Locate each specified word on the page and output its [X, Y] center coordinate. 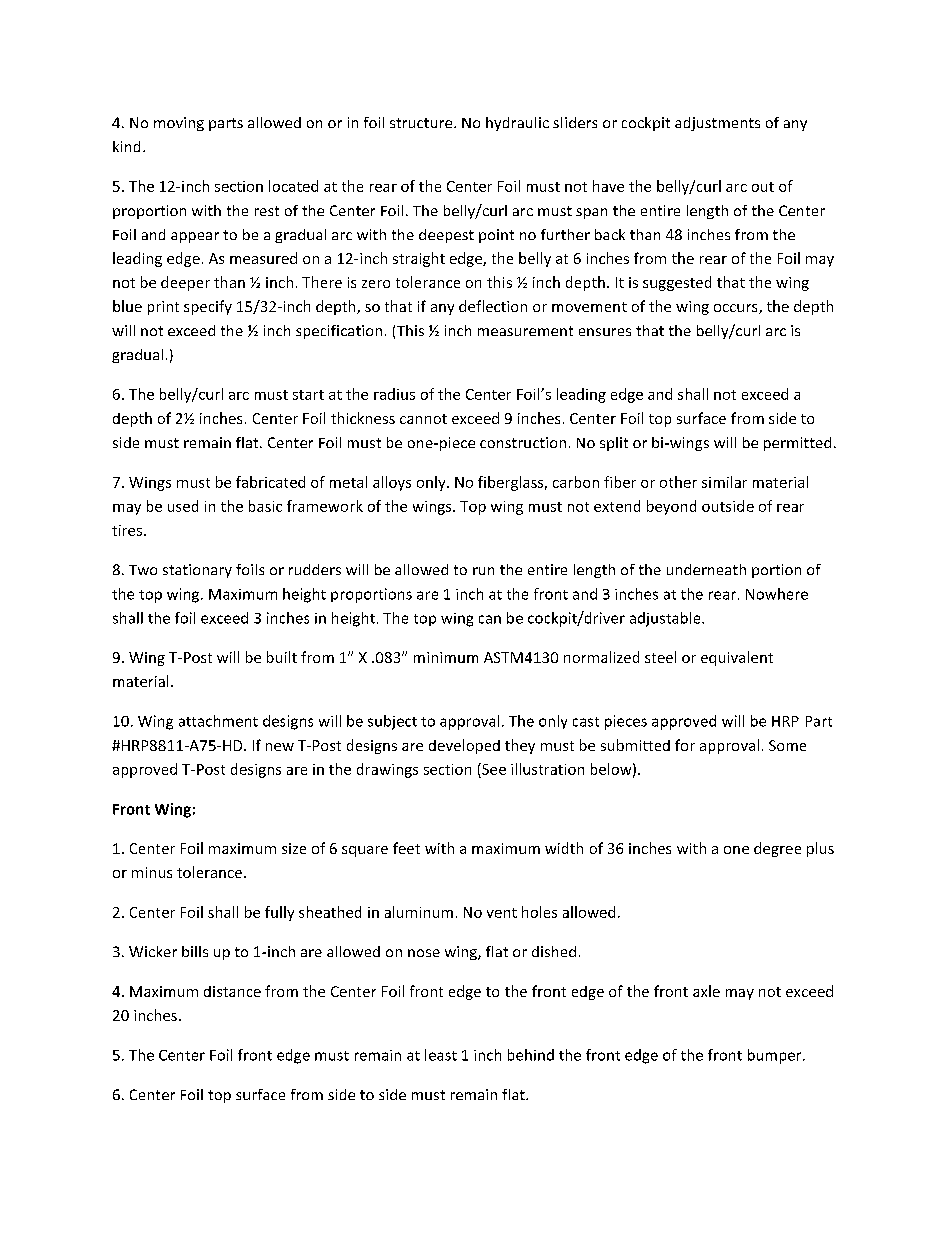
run [483, 571]
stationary [197, 571]
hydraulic [517, 124]
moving [179, 124]
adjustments [717, 124]
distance [232, 991]
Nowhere [777, 594]
